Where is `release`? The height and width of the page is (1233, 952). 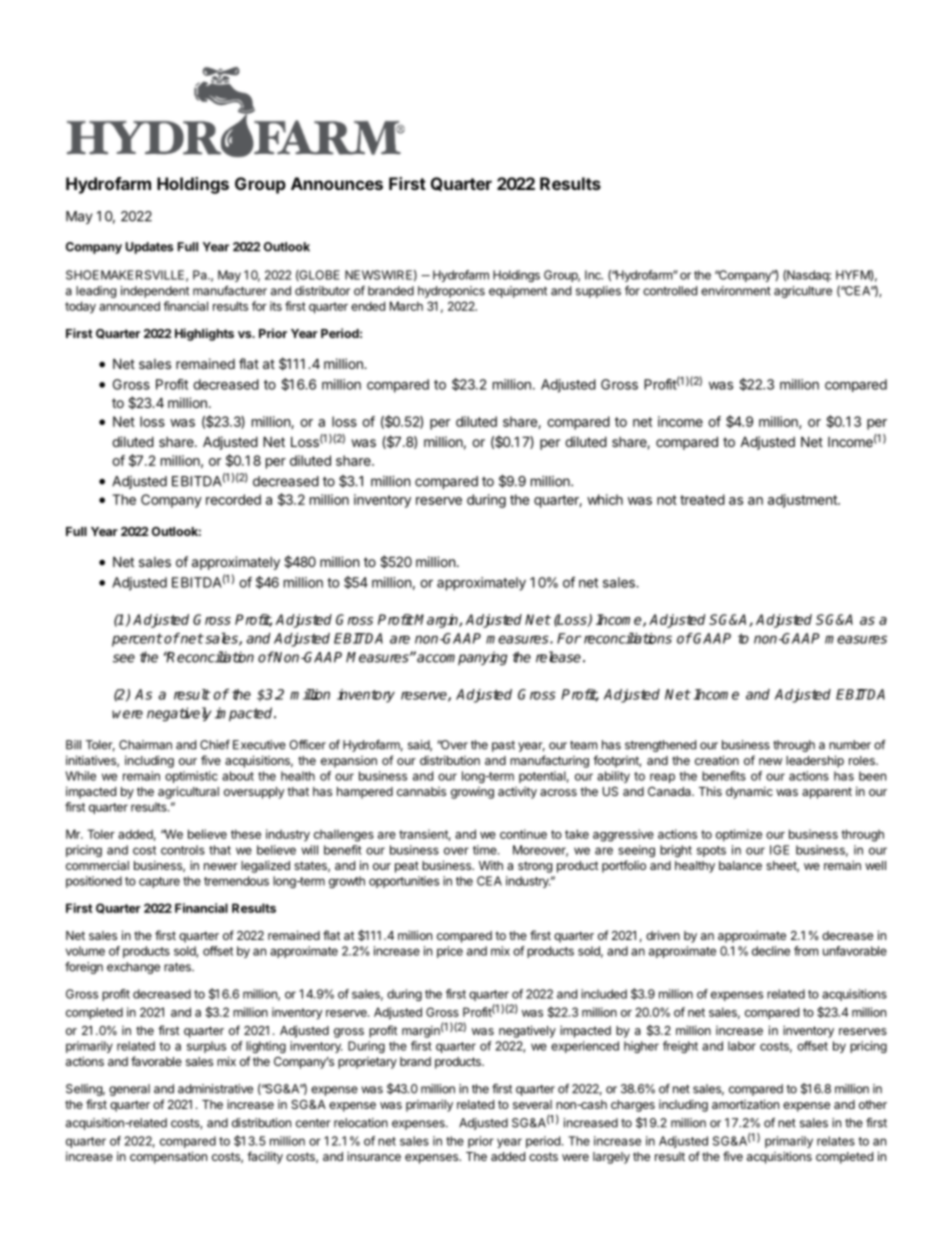
release is located at coordinates (558, 657).
